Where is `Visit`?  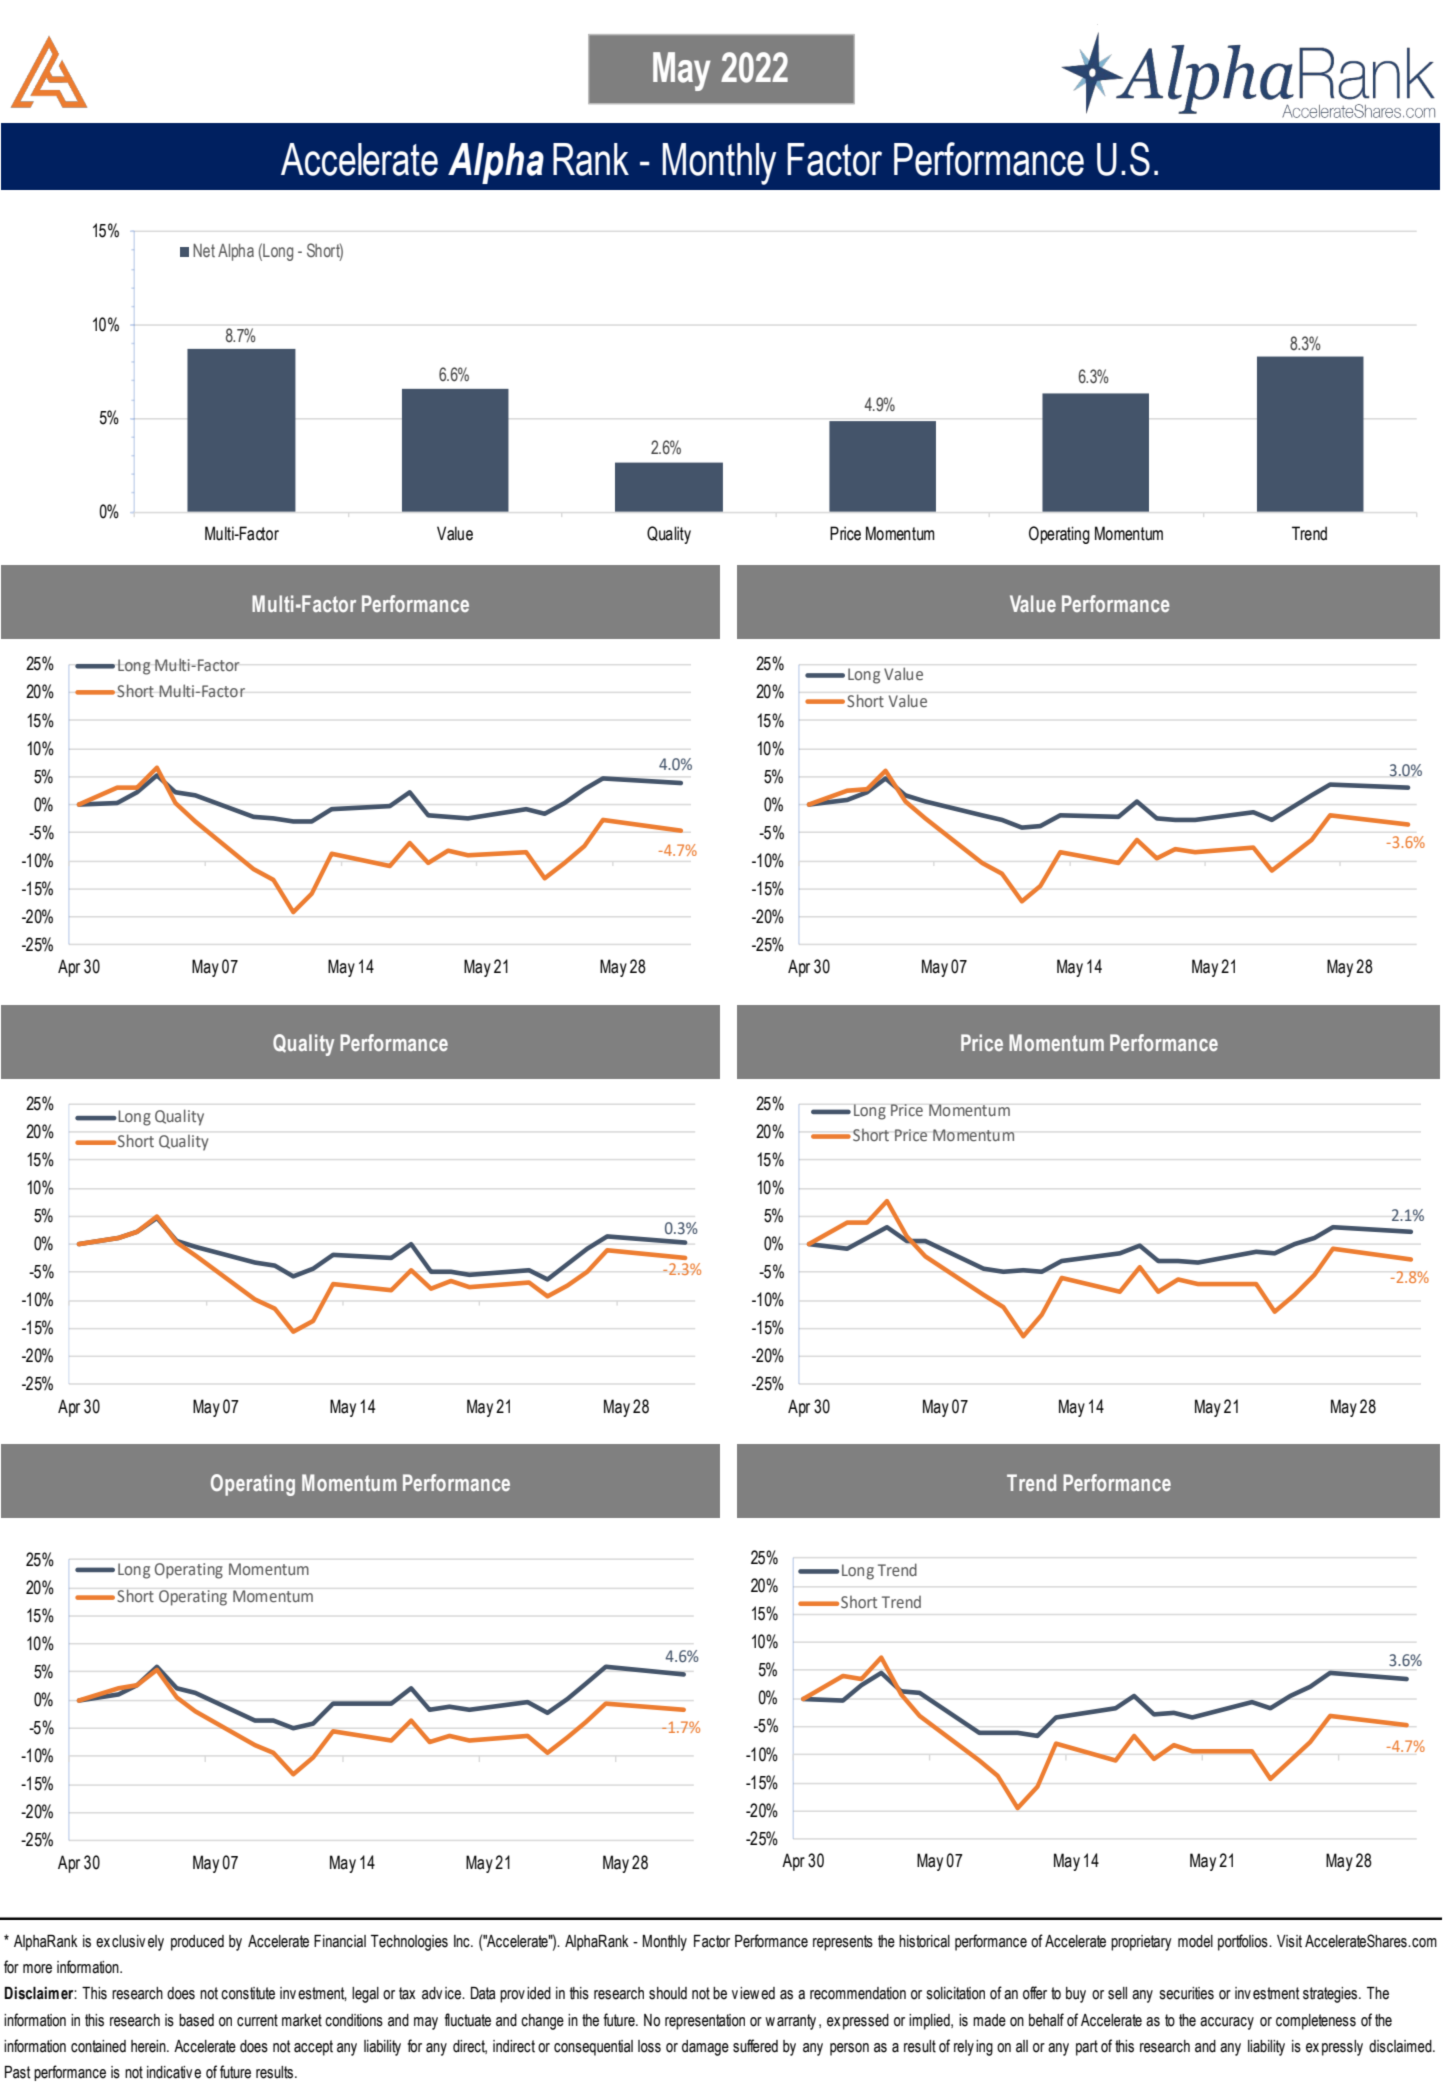 Visit is located at coordinates (1289, 1941).
